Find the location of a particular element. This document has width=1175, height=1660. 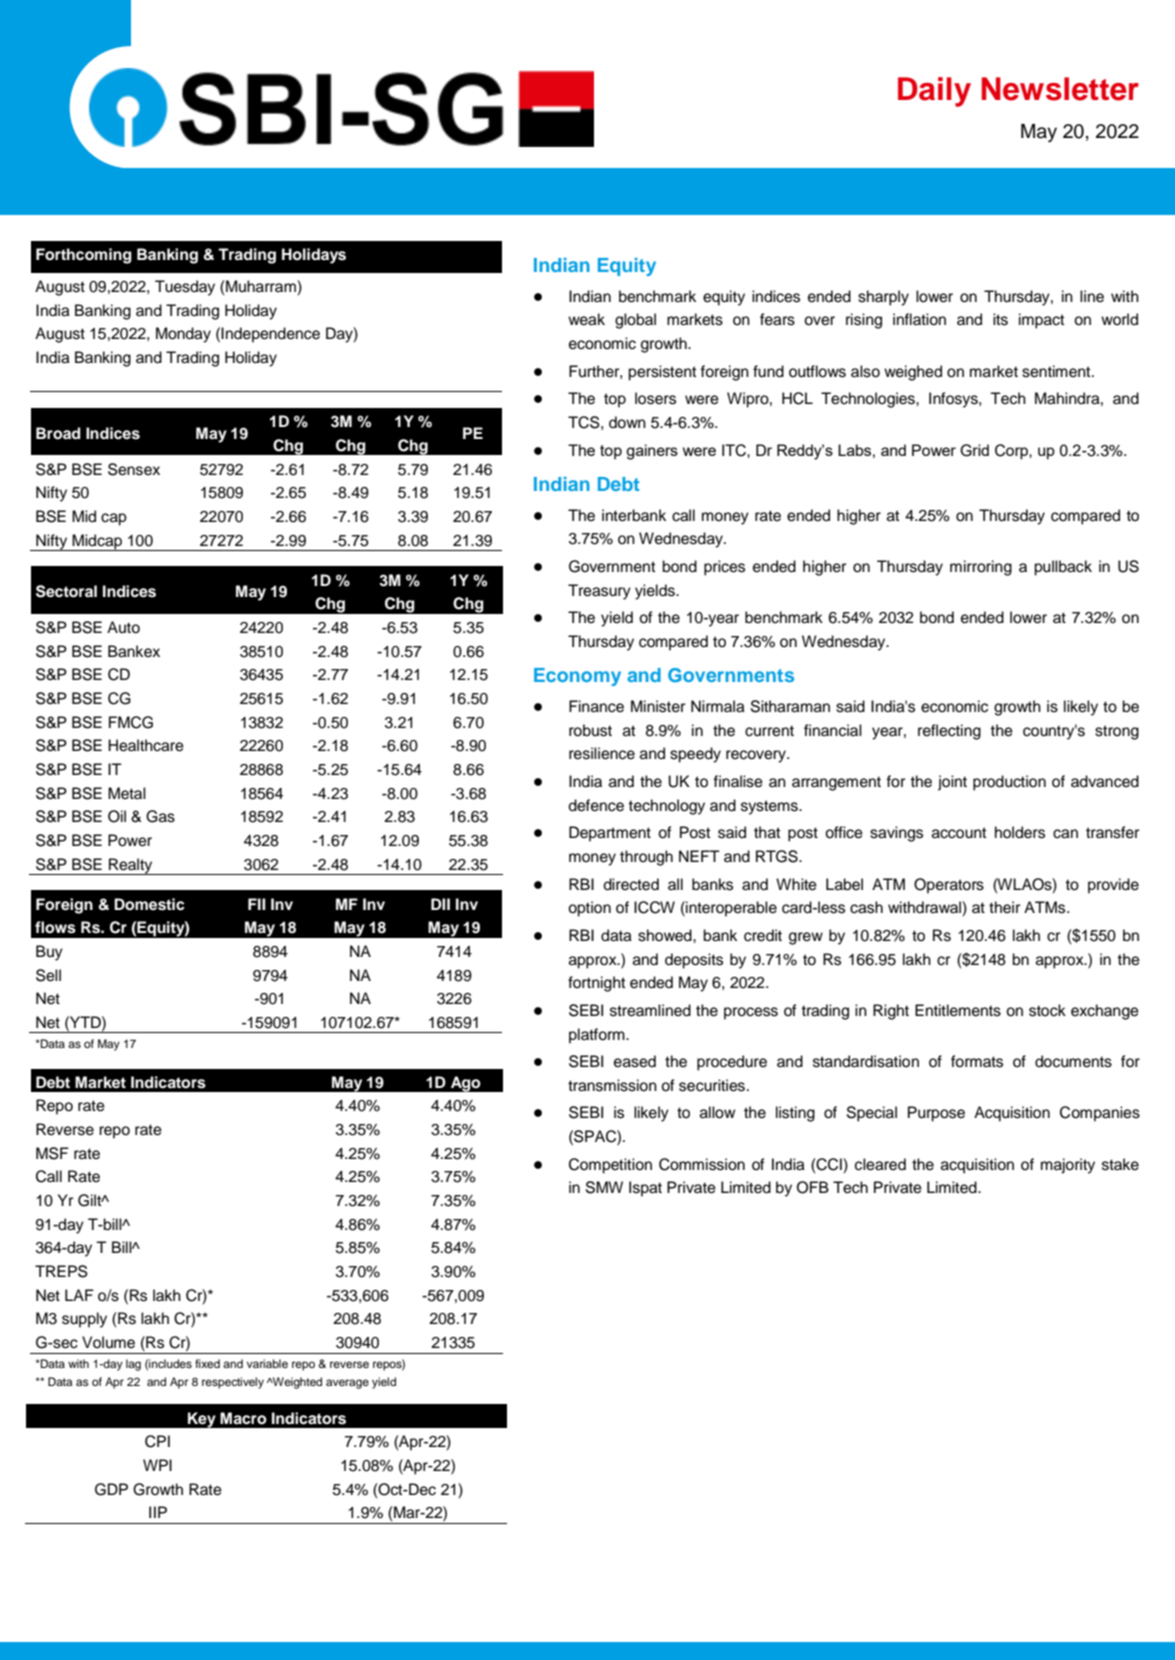

CPI is located at coordinates (157, 1441).
